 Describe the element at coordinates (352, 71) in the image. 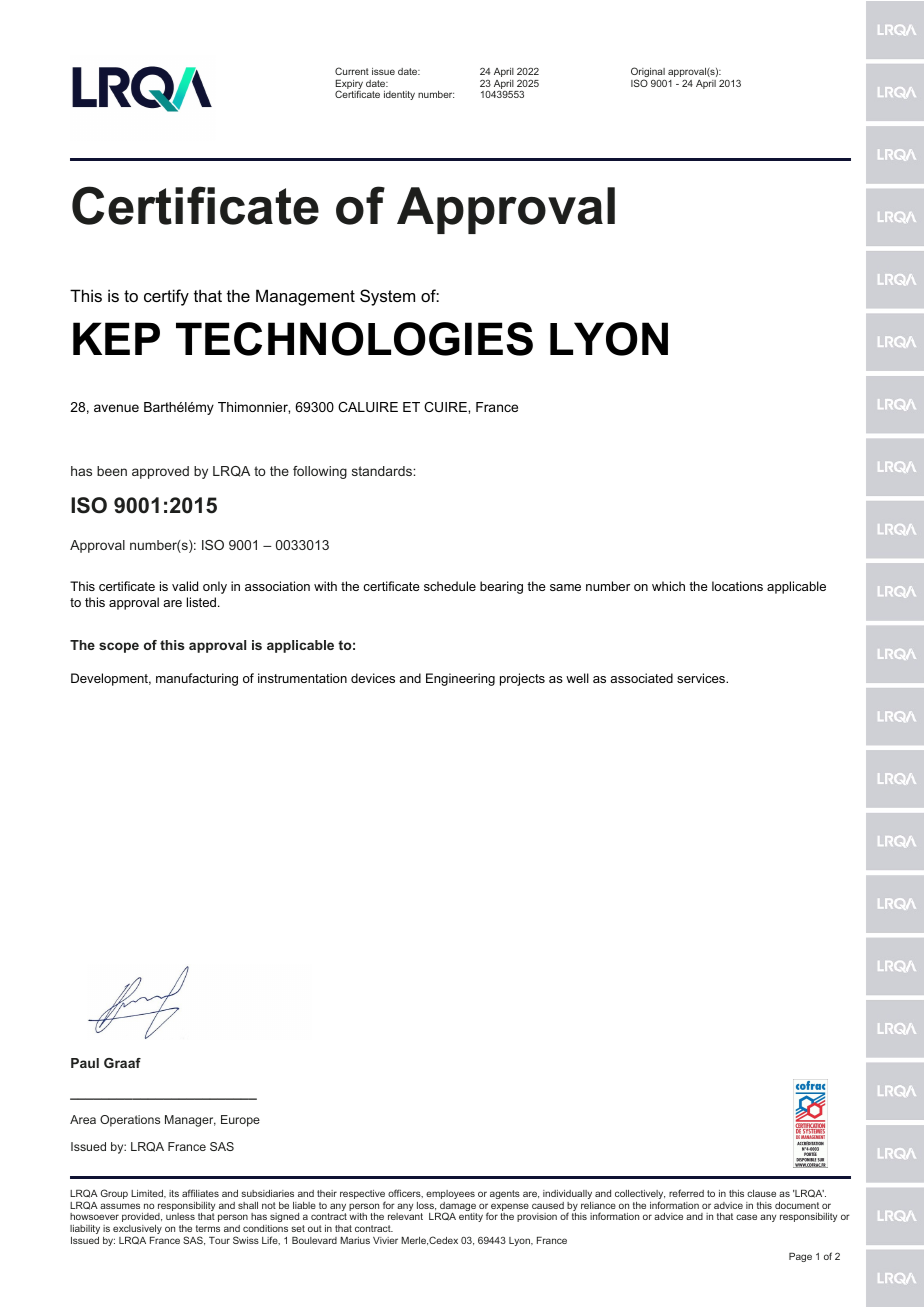

I see `Current` at that location.
